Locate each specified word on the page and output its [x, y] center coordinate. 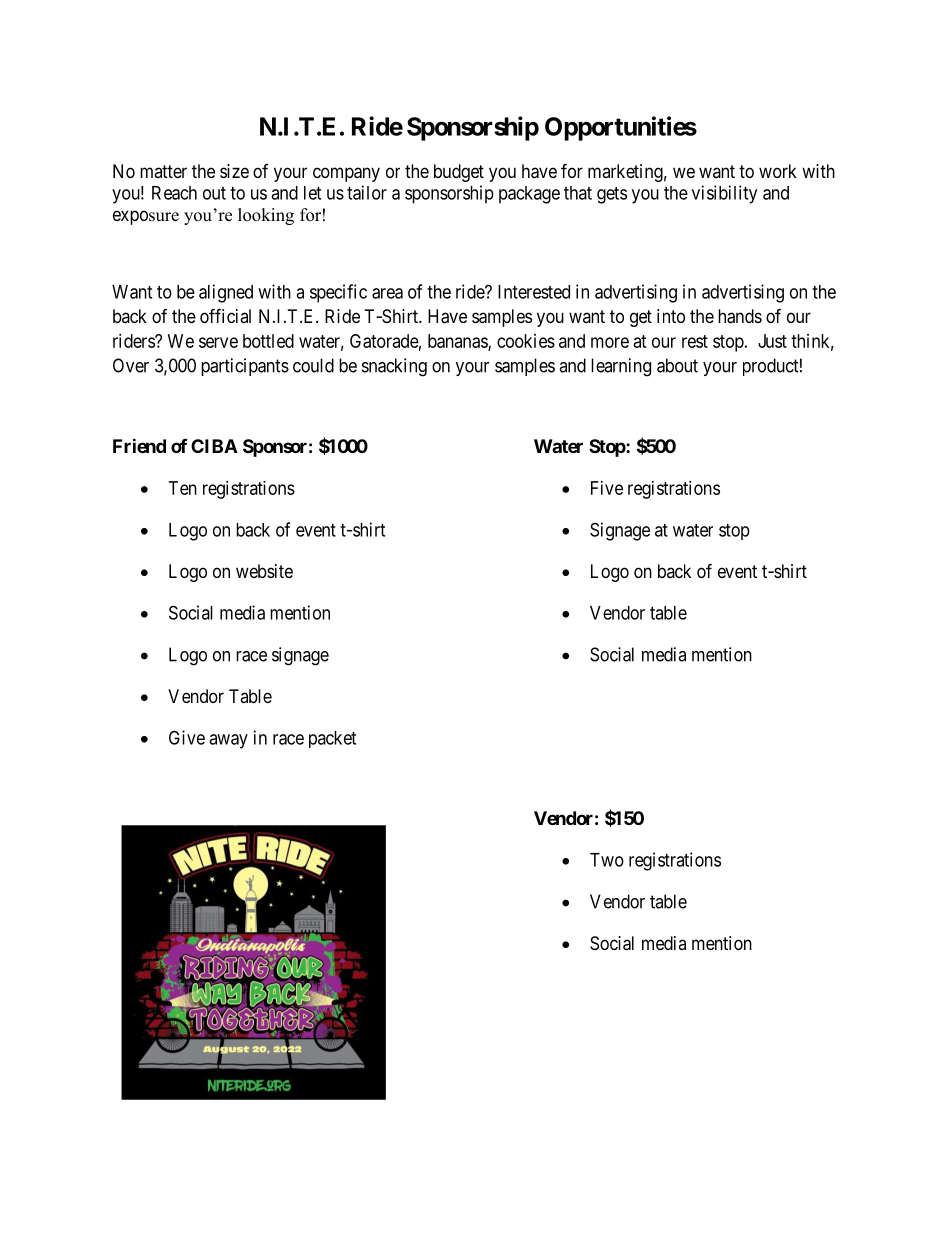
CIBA [214, 446]
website [264, 571]
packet [332, 739]
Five [607, 488]
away [228, 741]
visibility [724, 194]
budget [459, 173]
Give [187, 737]
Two [607, 860]
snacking [394, 367]
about [677, 365]
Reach [174, 193]
